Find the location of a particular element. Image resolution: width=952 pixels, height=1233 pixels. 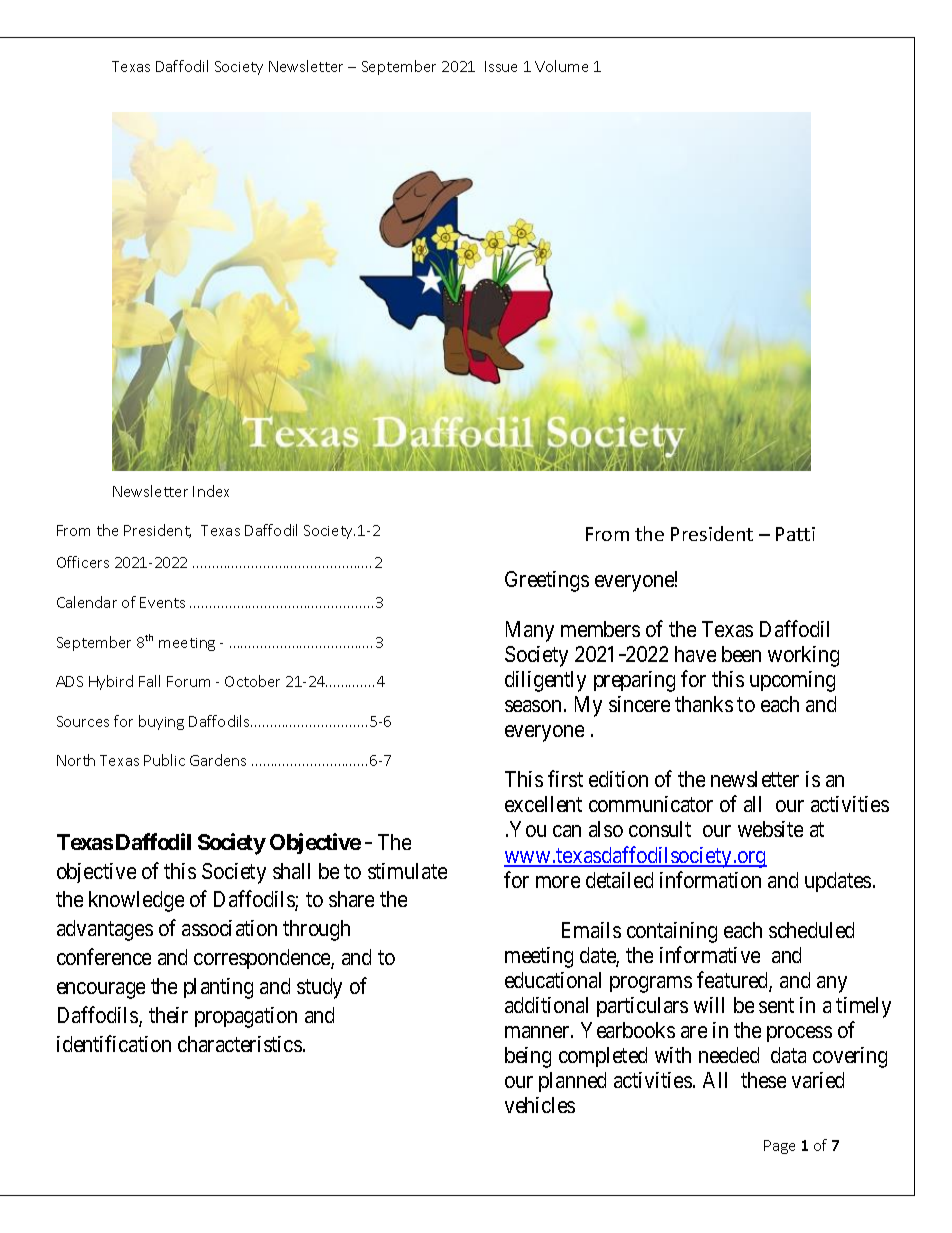

identification is located at coordinates (114, 1043).
